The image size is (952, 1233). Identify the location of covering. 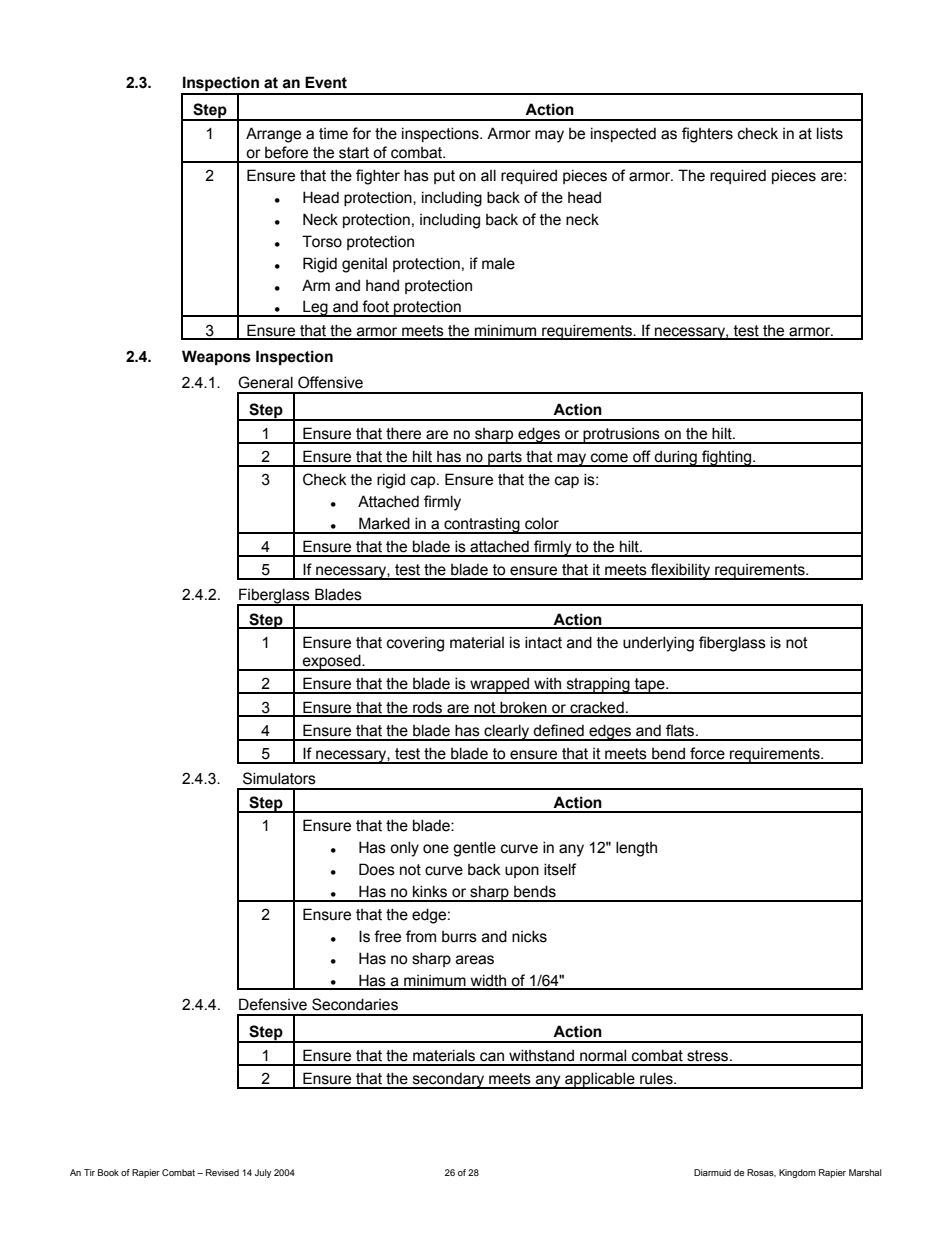
(415, 644).
